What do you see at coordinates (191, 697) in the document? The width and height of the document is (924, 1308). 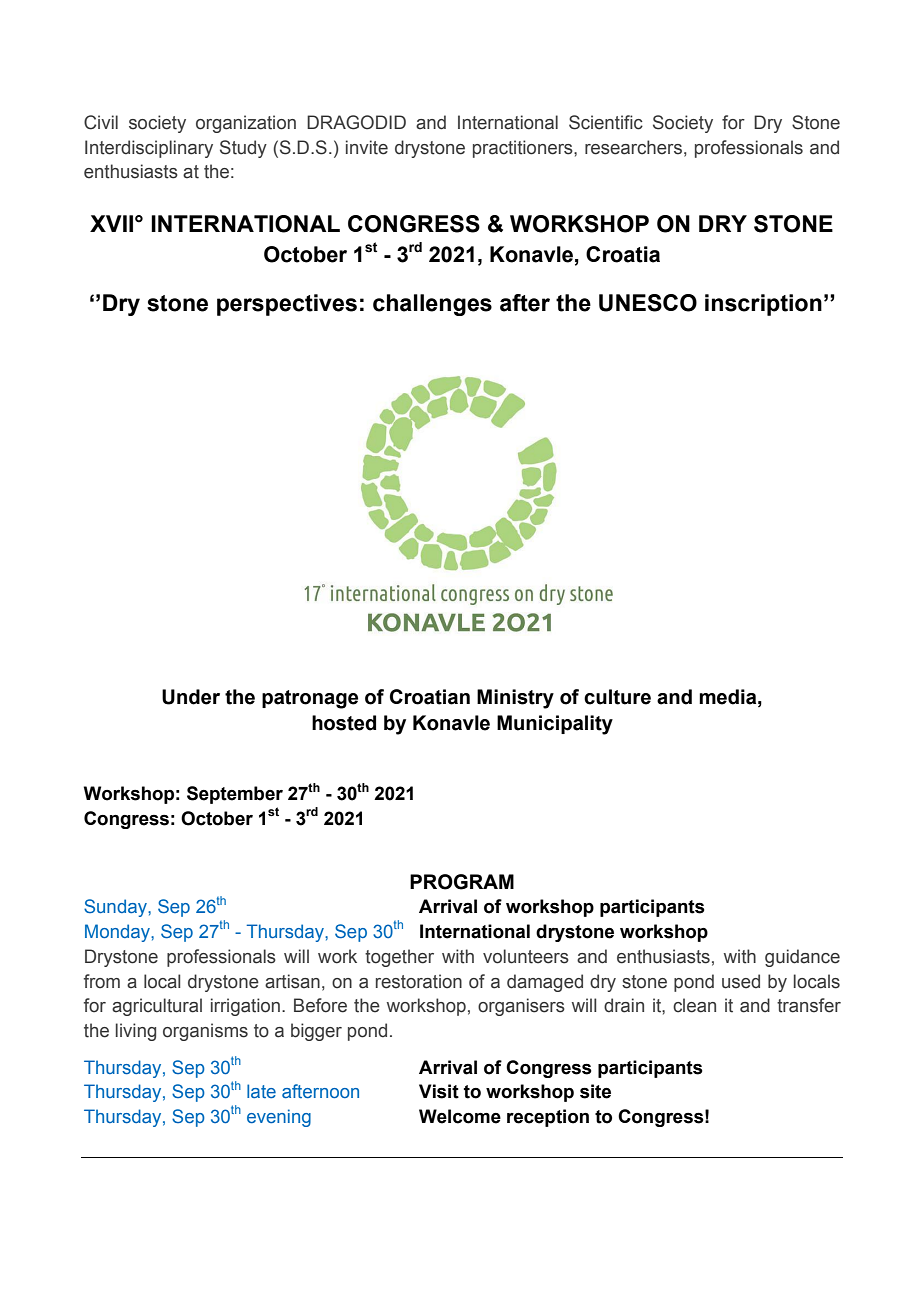 I see `Under` at bounding box center [191, 697].
